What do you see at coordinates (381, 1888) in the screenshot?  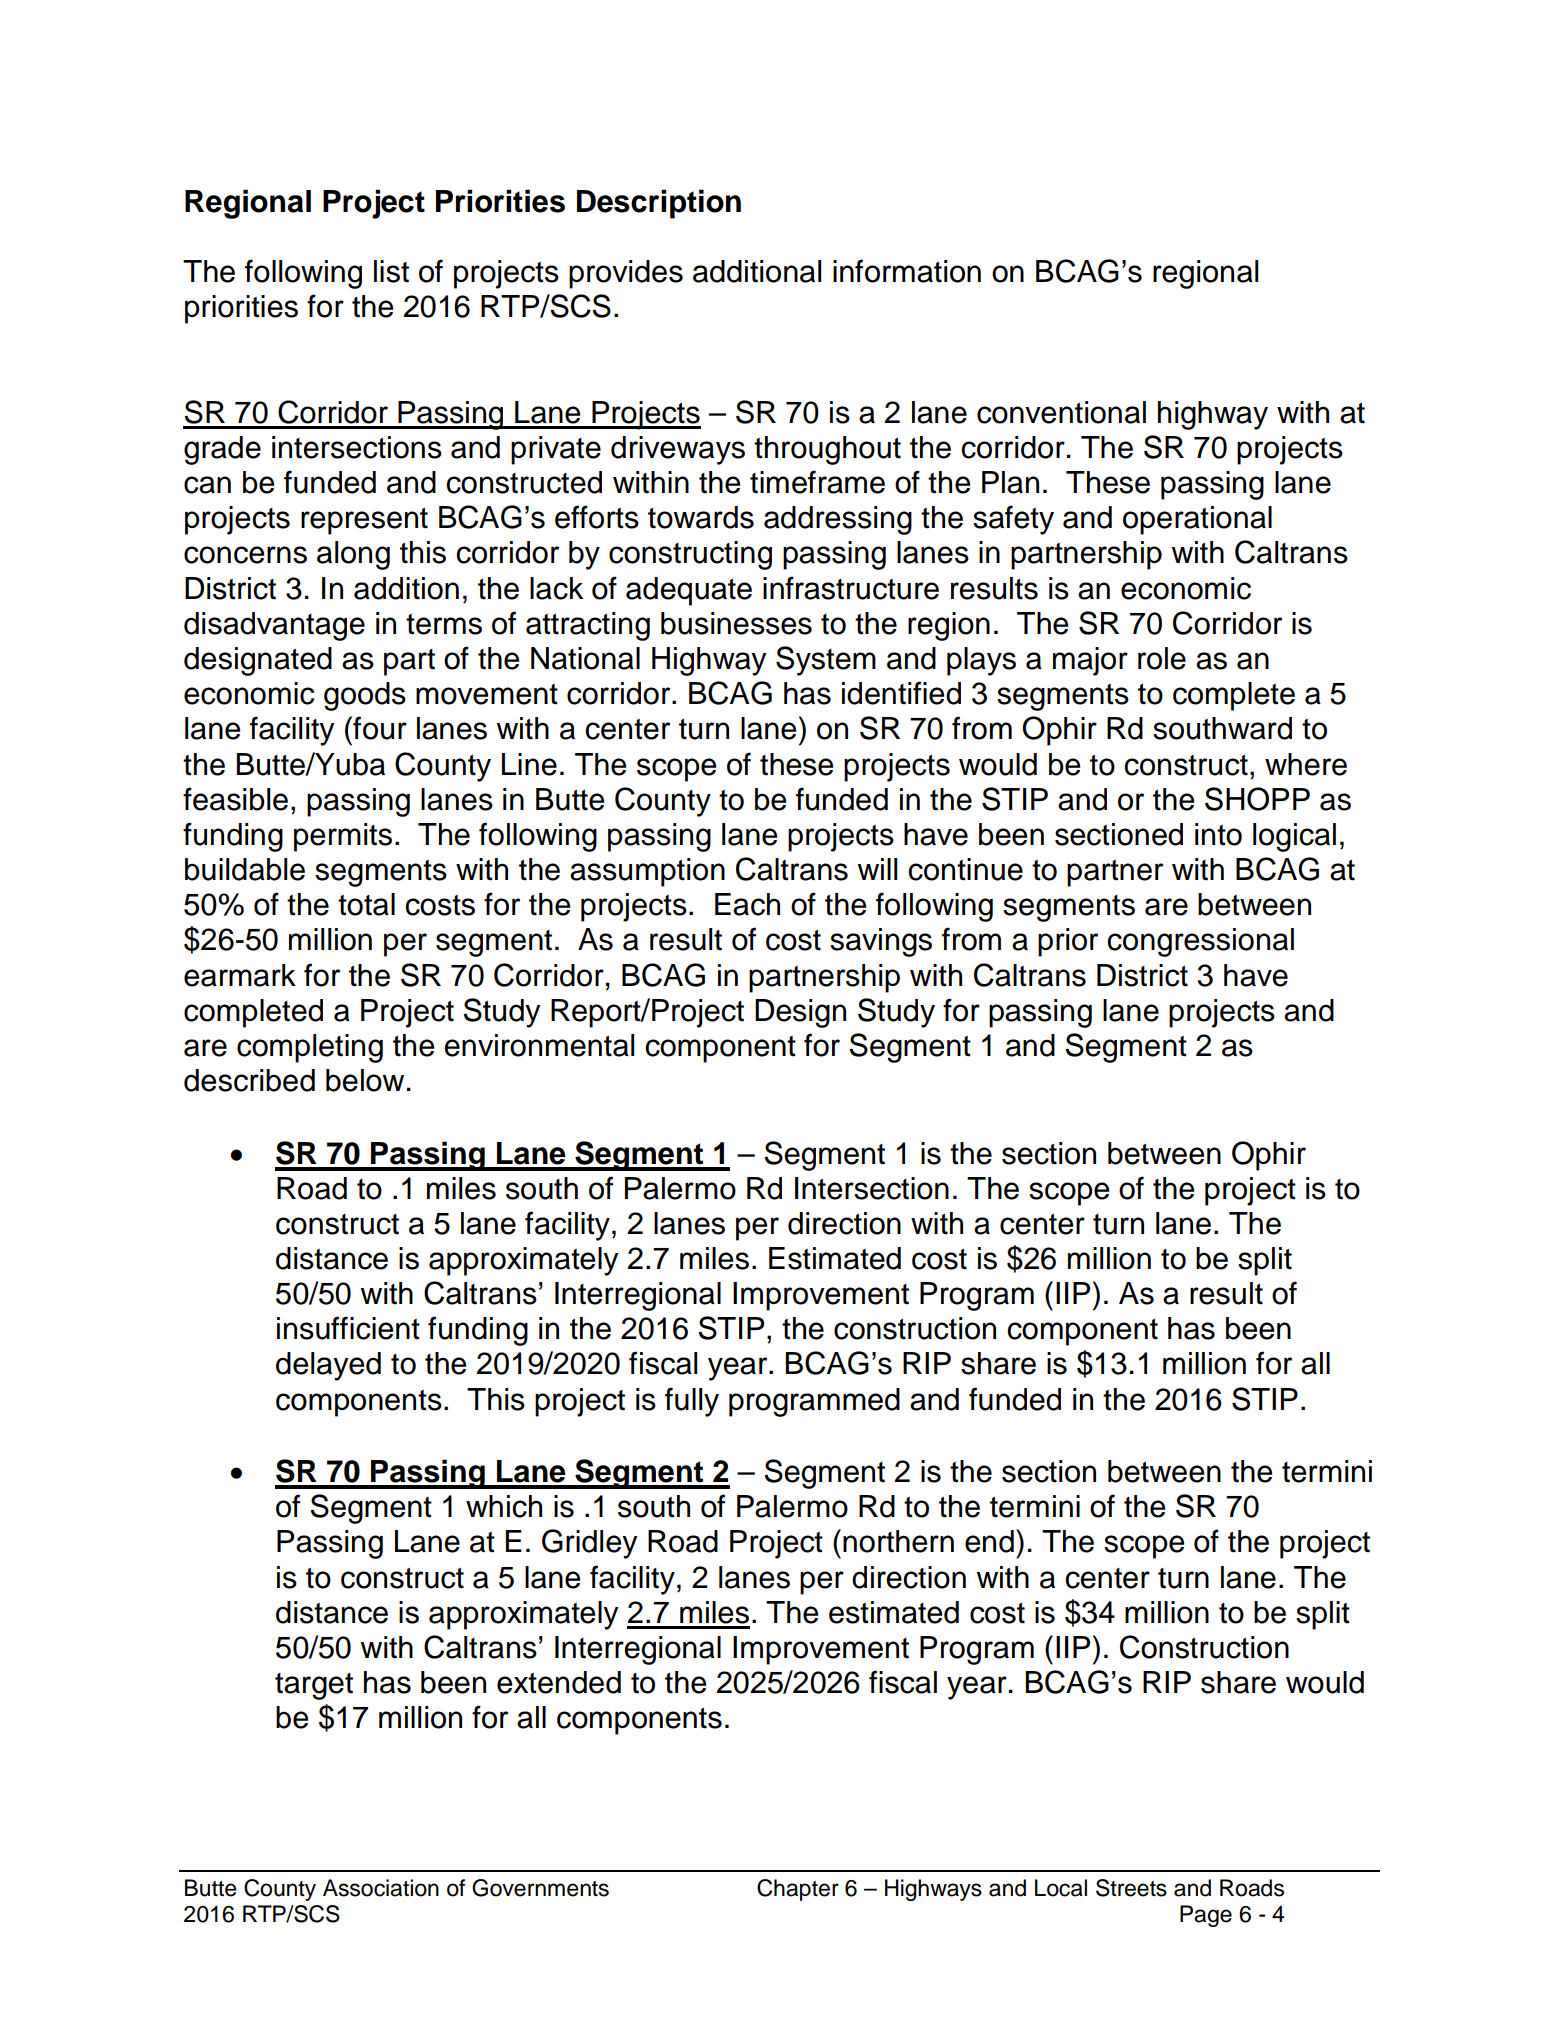 I see `Association` at bounding box center [381, 1888].
